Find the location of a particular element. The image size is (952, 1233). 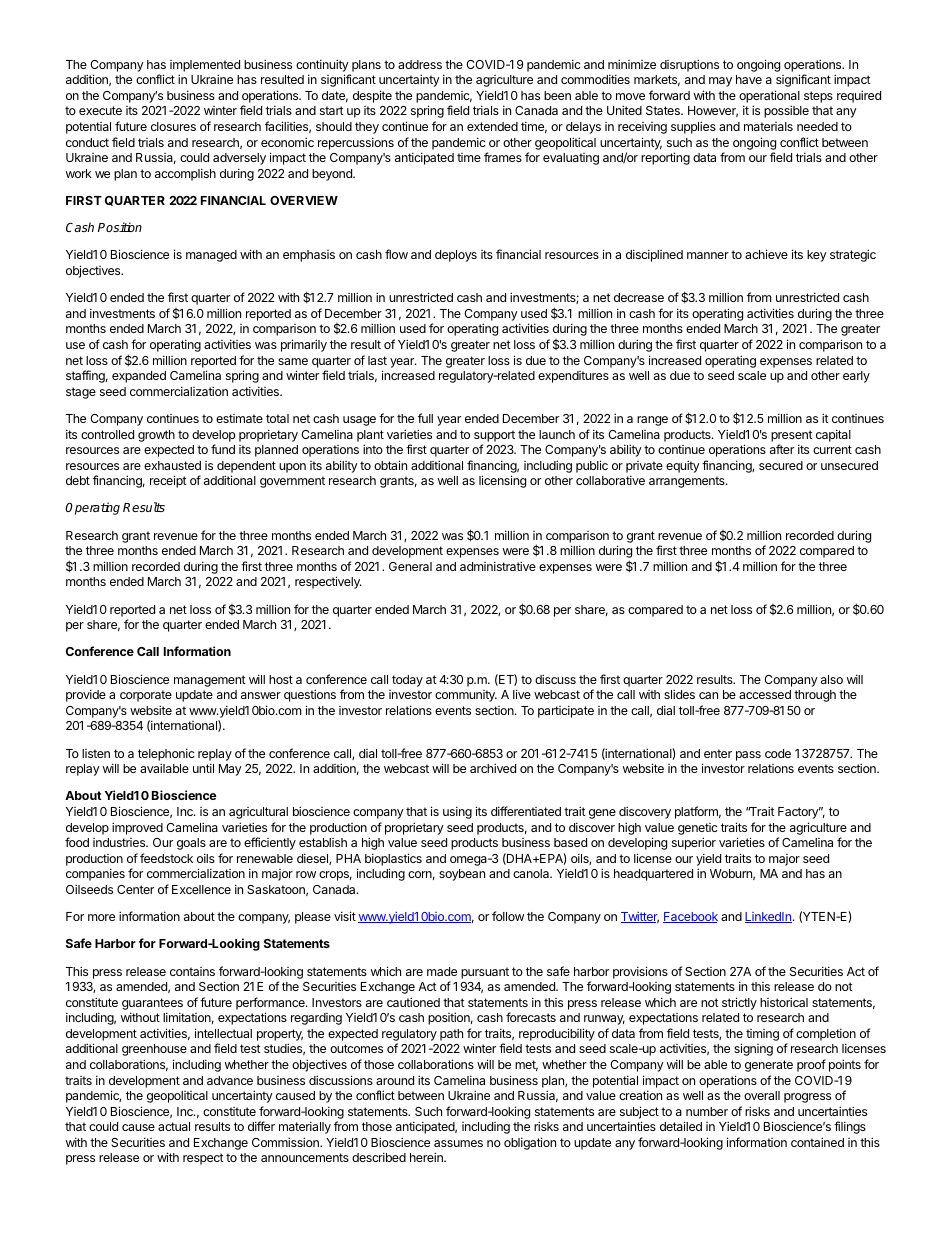

operational is located at coordinates (769, 96).
